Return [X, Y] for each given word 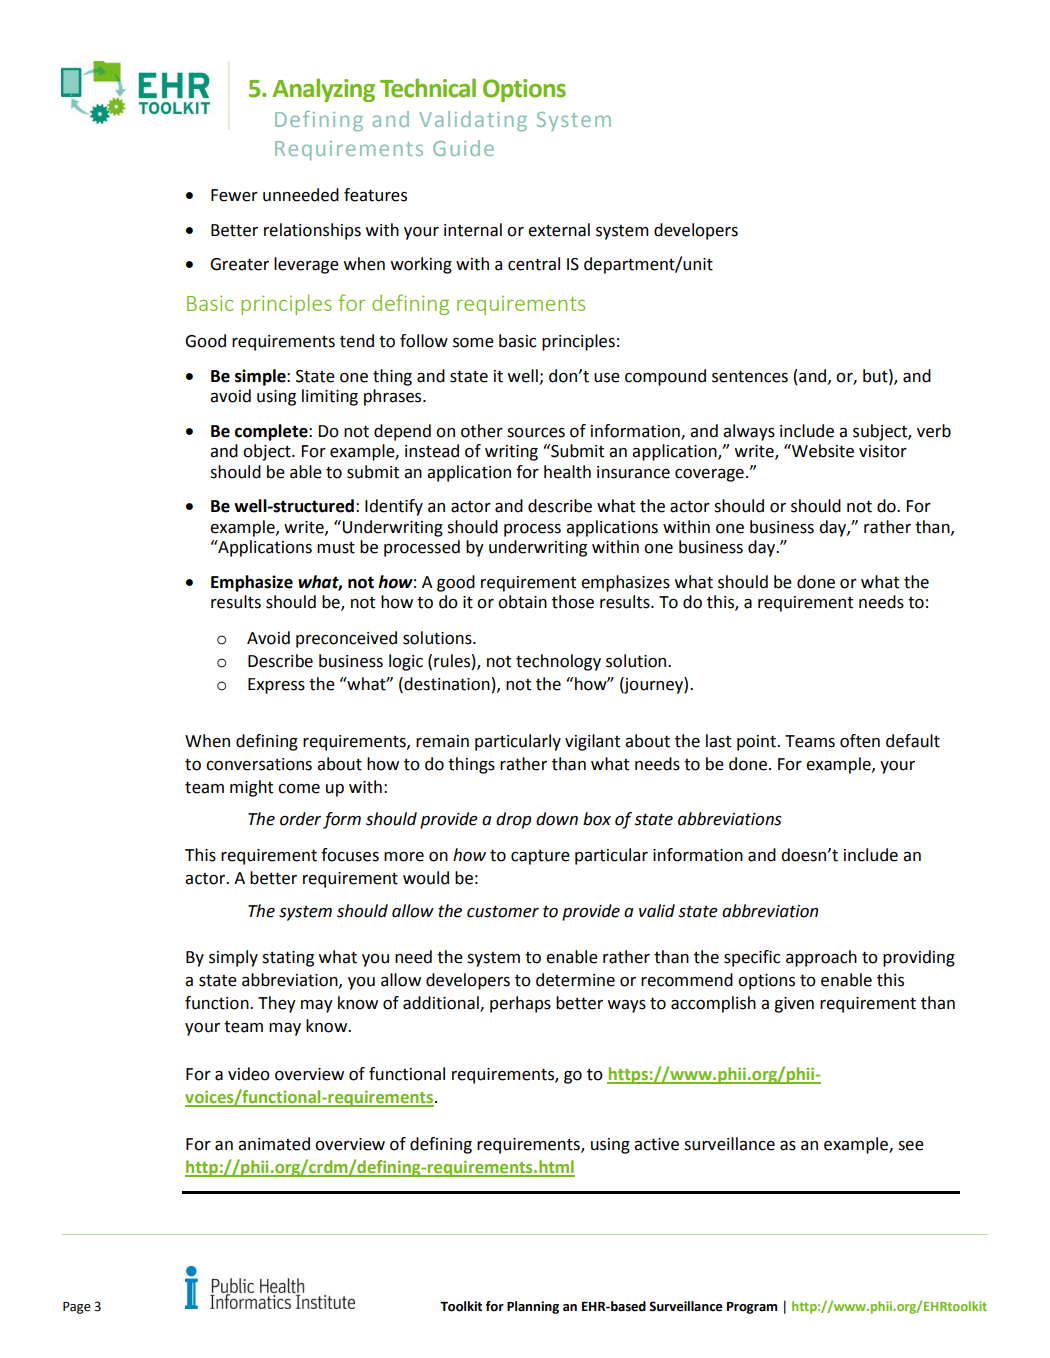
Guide [463, 148]
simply [233, 958]
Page [77, 1308]
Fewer [234, 195]
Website [822, 451]
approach [821, 958]
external [559, 230]
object [268, 452]
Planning [533, 1307]
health [567, 472]
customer [503, 911]
